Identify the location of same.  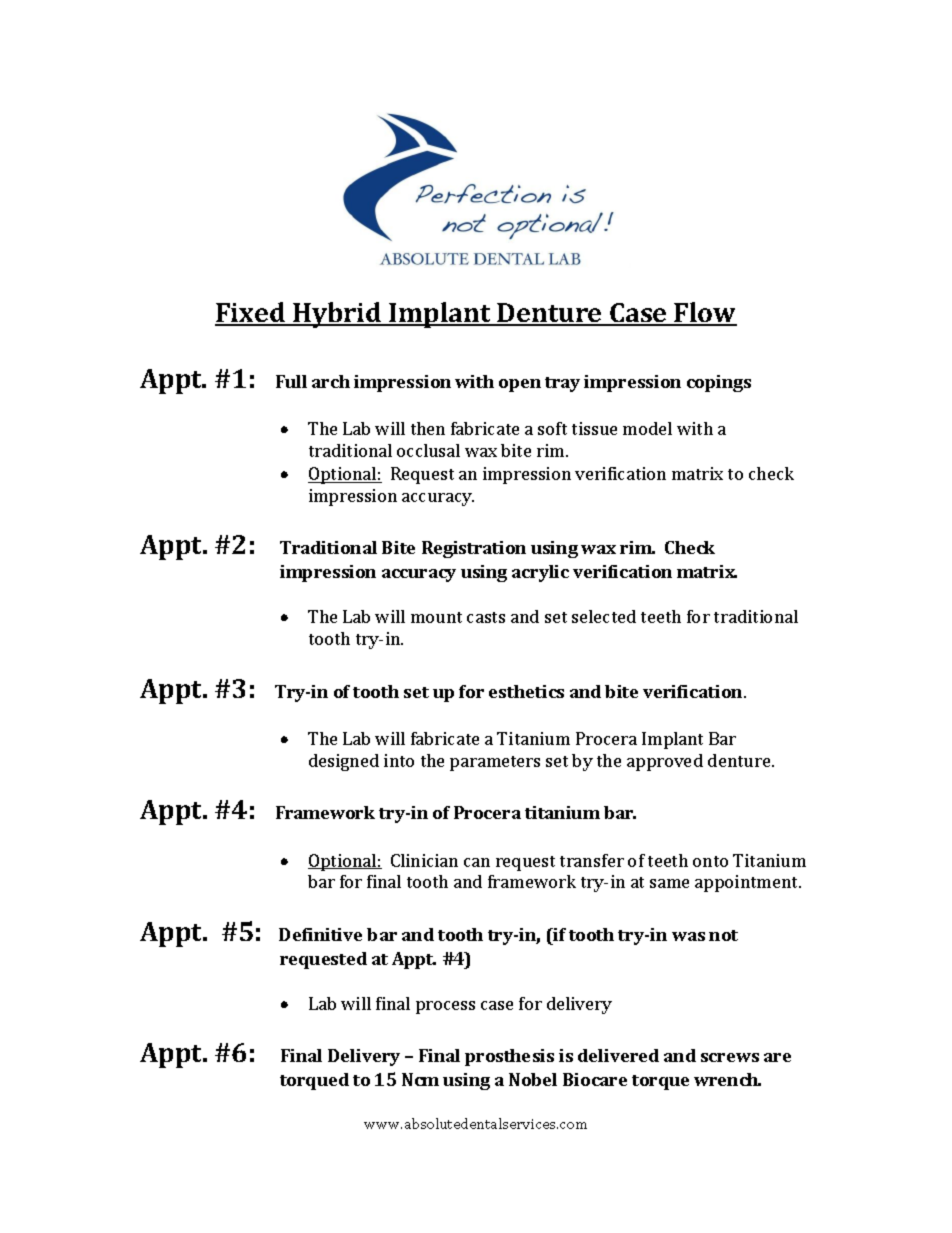
(669, 883).
